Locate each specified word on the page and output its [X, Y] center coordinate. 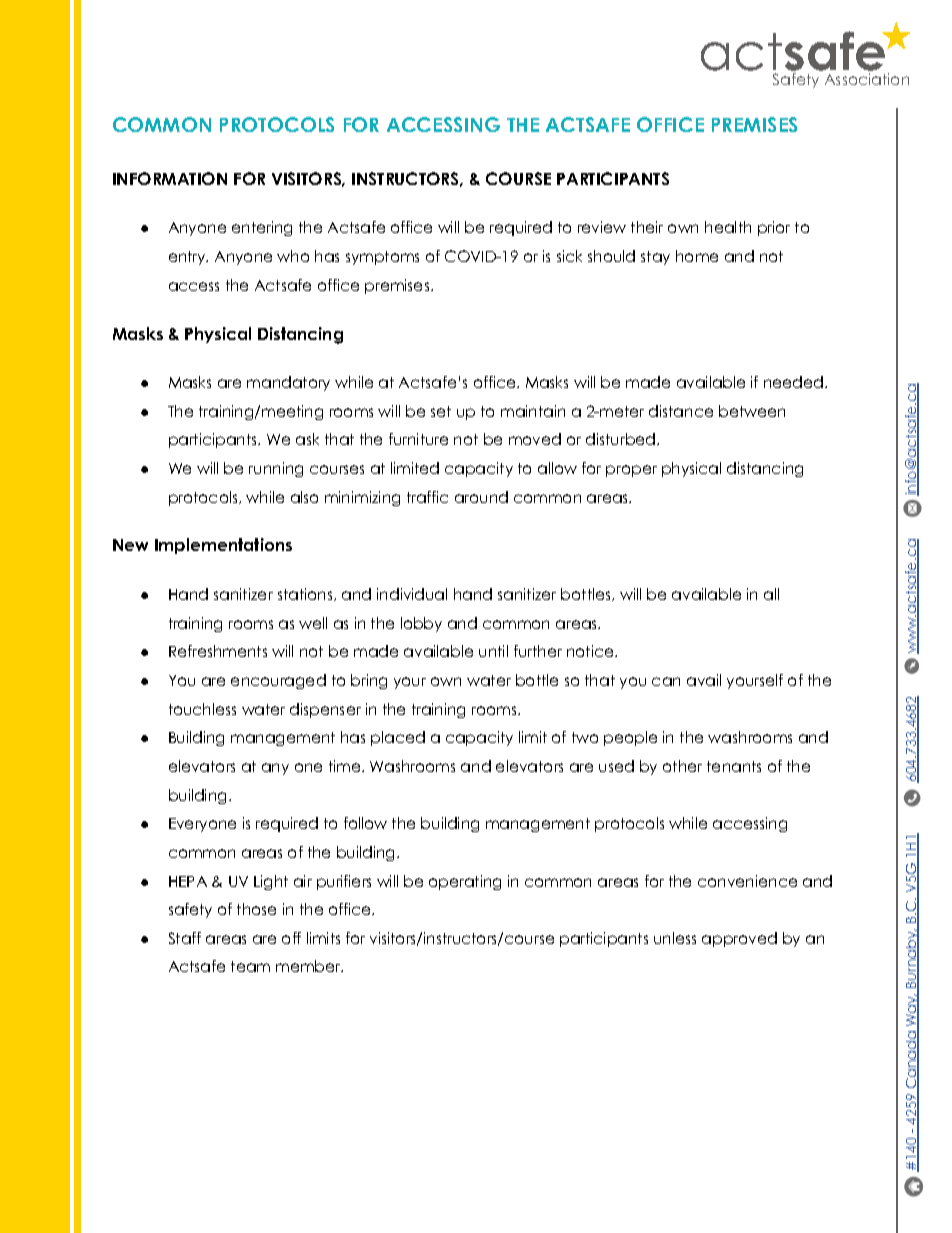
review [602, 227]
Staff [185, 938]
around [481, 497]
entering [262, 228]
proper [631, 471]
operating [465, 882]
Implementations [223, 546]
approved [739, 939]
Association [867, 79]
